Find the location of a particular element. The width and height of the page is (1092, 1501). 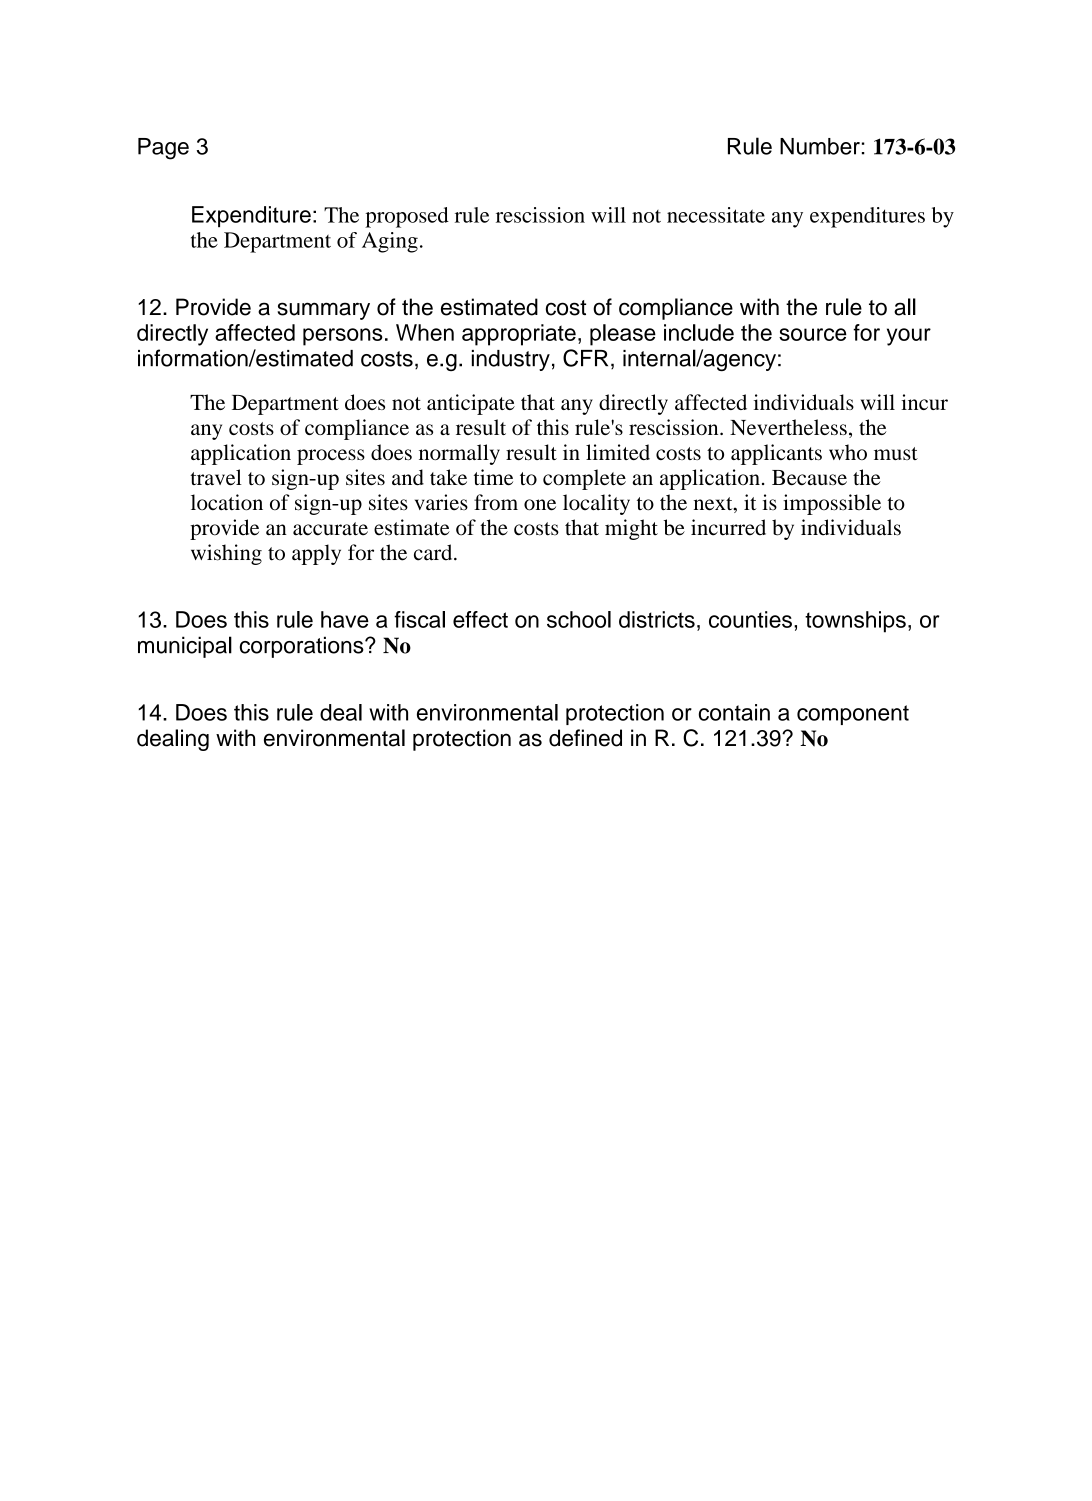

corporations is located at coordinates (303, 647).
